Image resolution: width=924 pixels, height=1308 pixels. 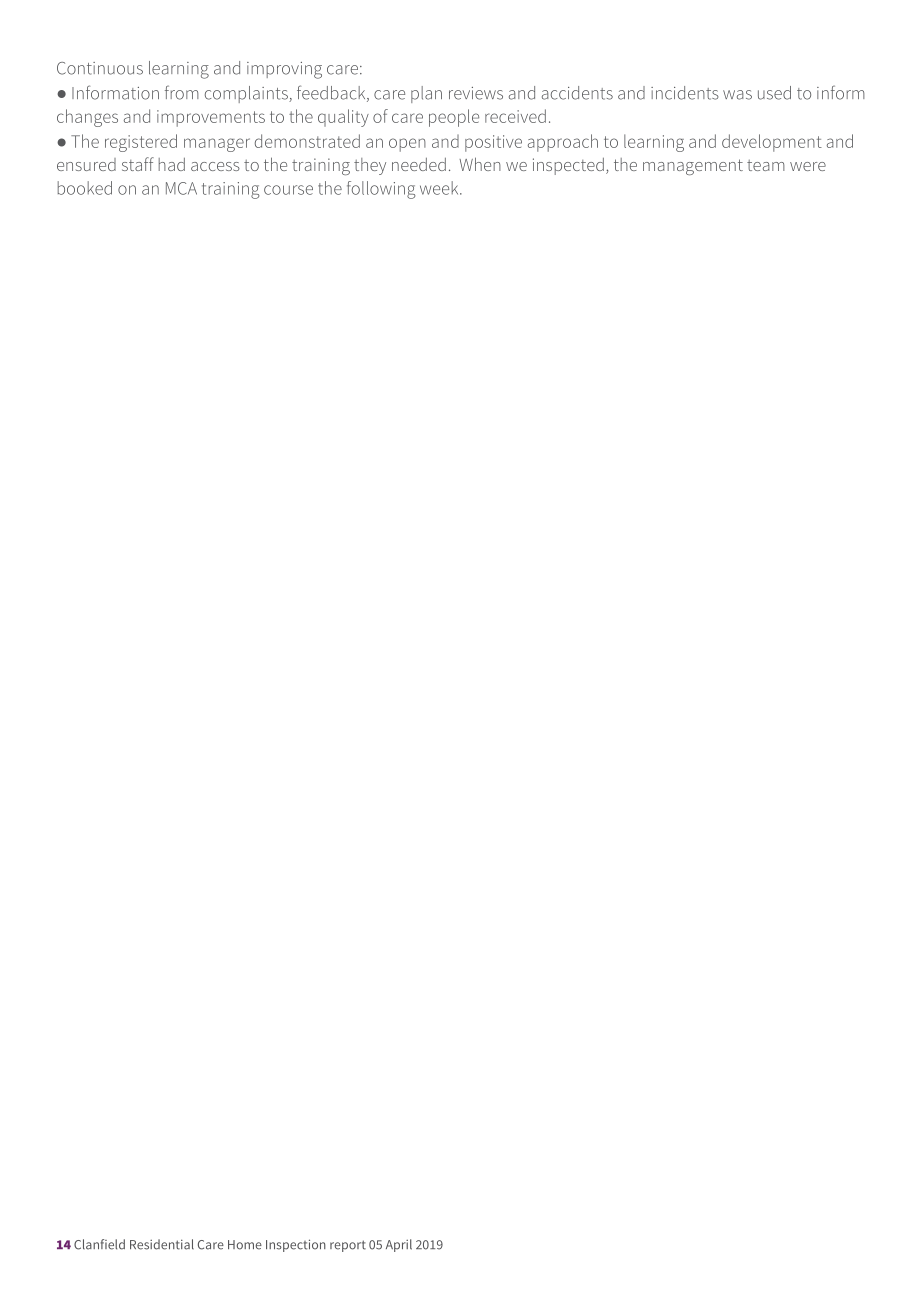 I want to click on April, so click(x=399, y=1245).
